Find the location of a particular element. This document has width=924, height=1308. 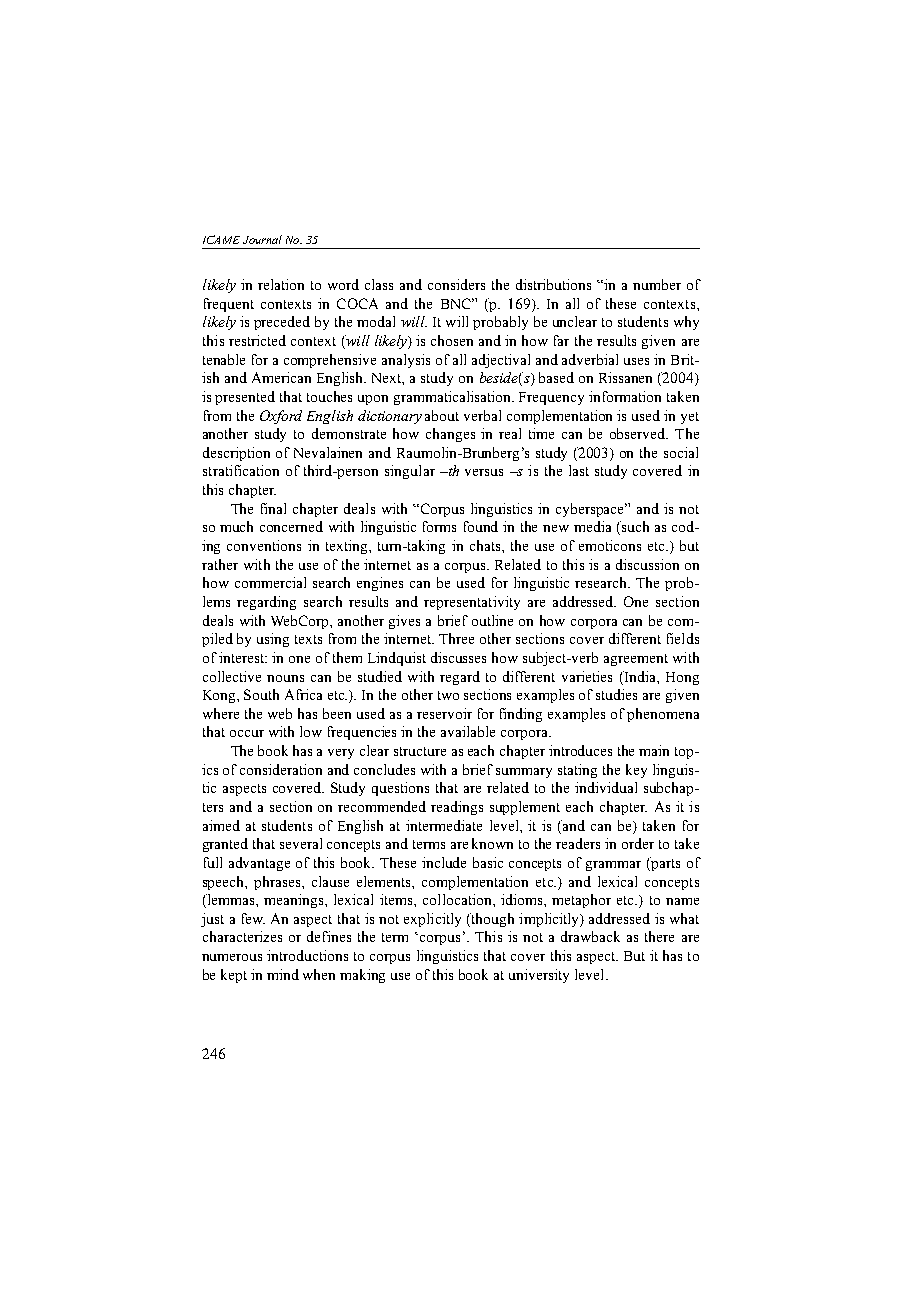

number is located at coordinates (657, 284).
